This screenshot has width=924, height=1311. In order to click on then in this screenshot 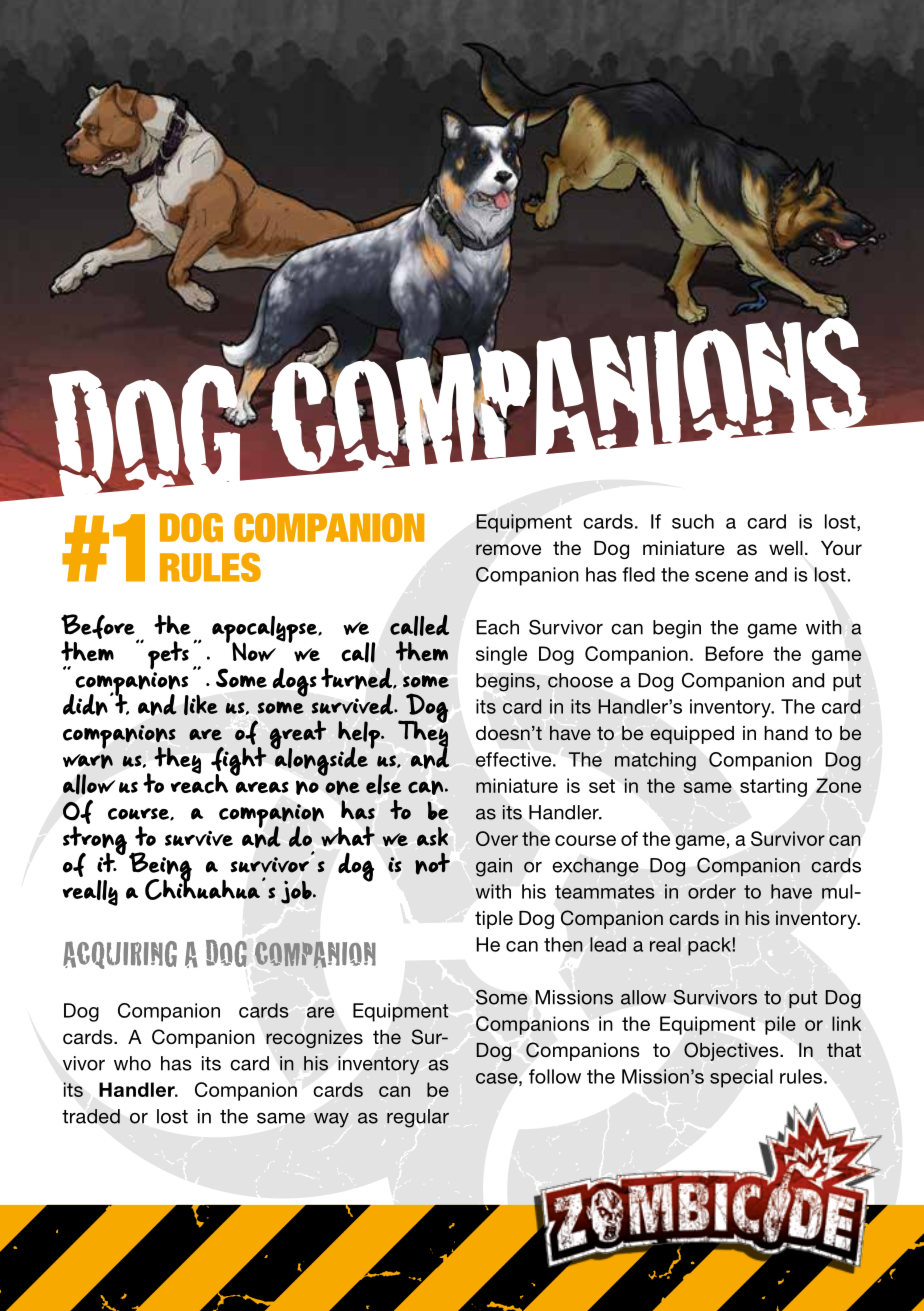, I will do `click(563, 944)`.
